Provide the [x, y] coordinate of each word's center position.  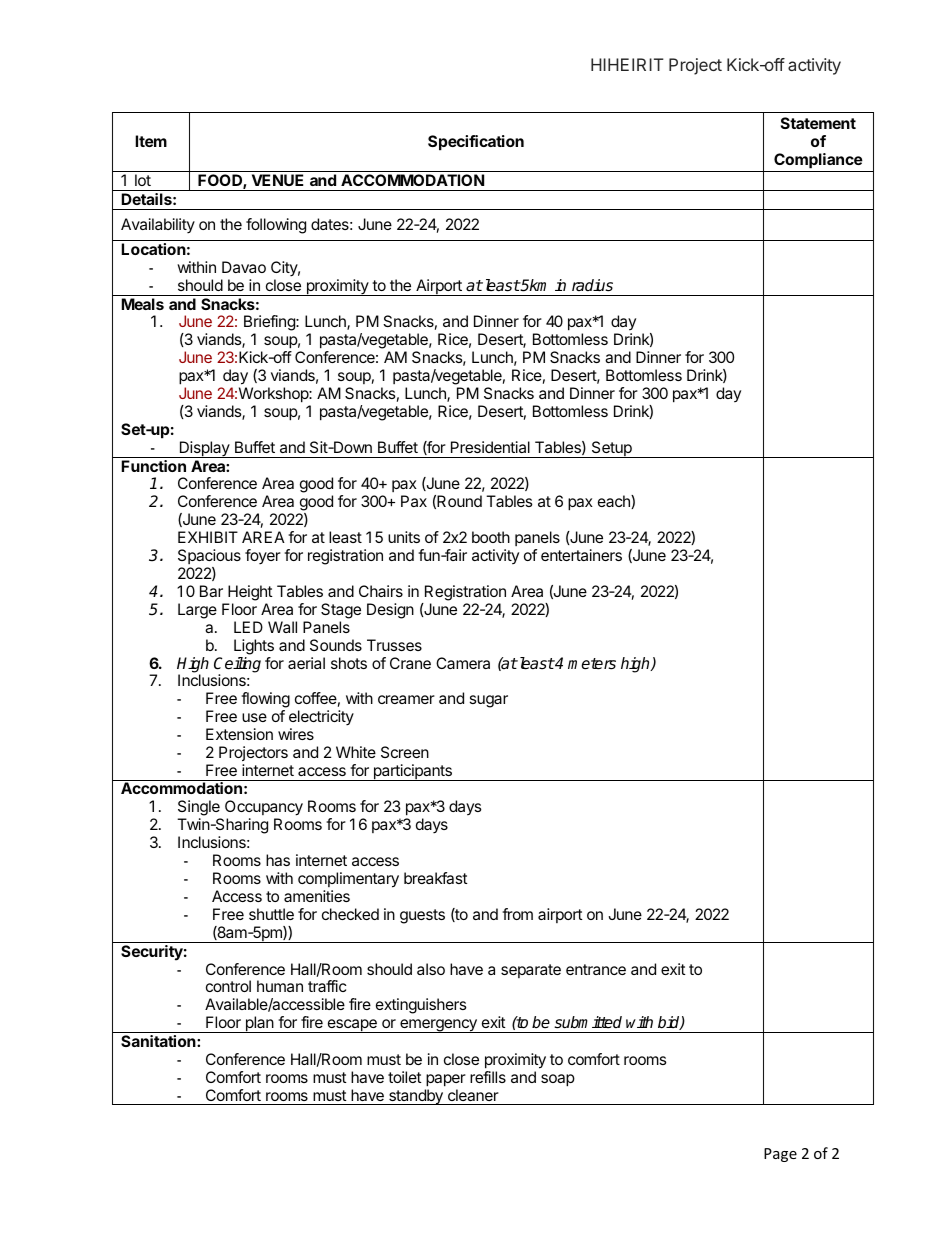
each [615, 502]
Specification [476, 143]
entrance [596, 969]
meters [592, 664]
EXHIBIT [208, 537]
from [517, 914]
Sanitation [159, 1041]
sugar [489, 701]
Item [151, 141]
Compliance [818, 161]
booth [491, 537]
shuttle [271, 914]
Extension [239, 734]
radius [592, 285]
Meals [142, 304]
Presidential [490, 447]
